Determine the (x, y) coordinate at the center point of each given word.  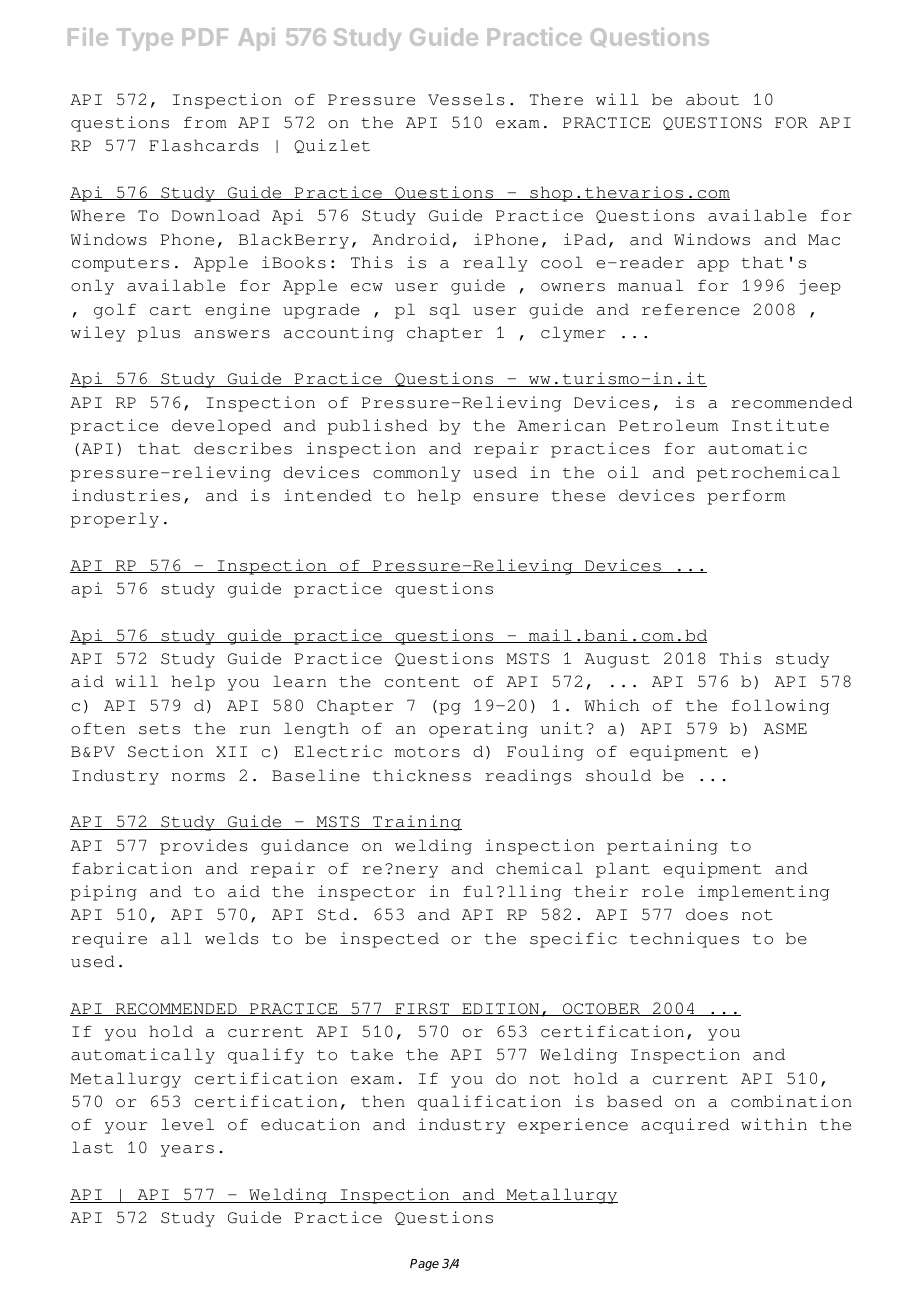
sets (159, 729)
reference (691, 309)
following (780, 707)
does (707, 914)
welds (231, 938)
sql (445, 311)
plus (159, 334)
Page (424, 1265)
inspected (389, 940)
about (712, 99)
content (422, 682)
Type (145, 39)
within (774, 1124)
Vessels (466, 99)
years (187, 1151)
